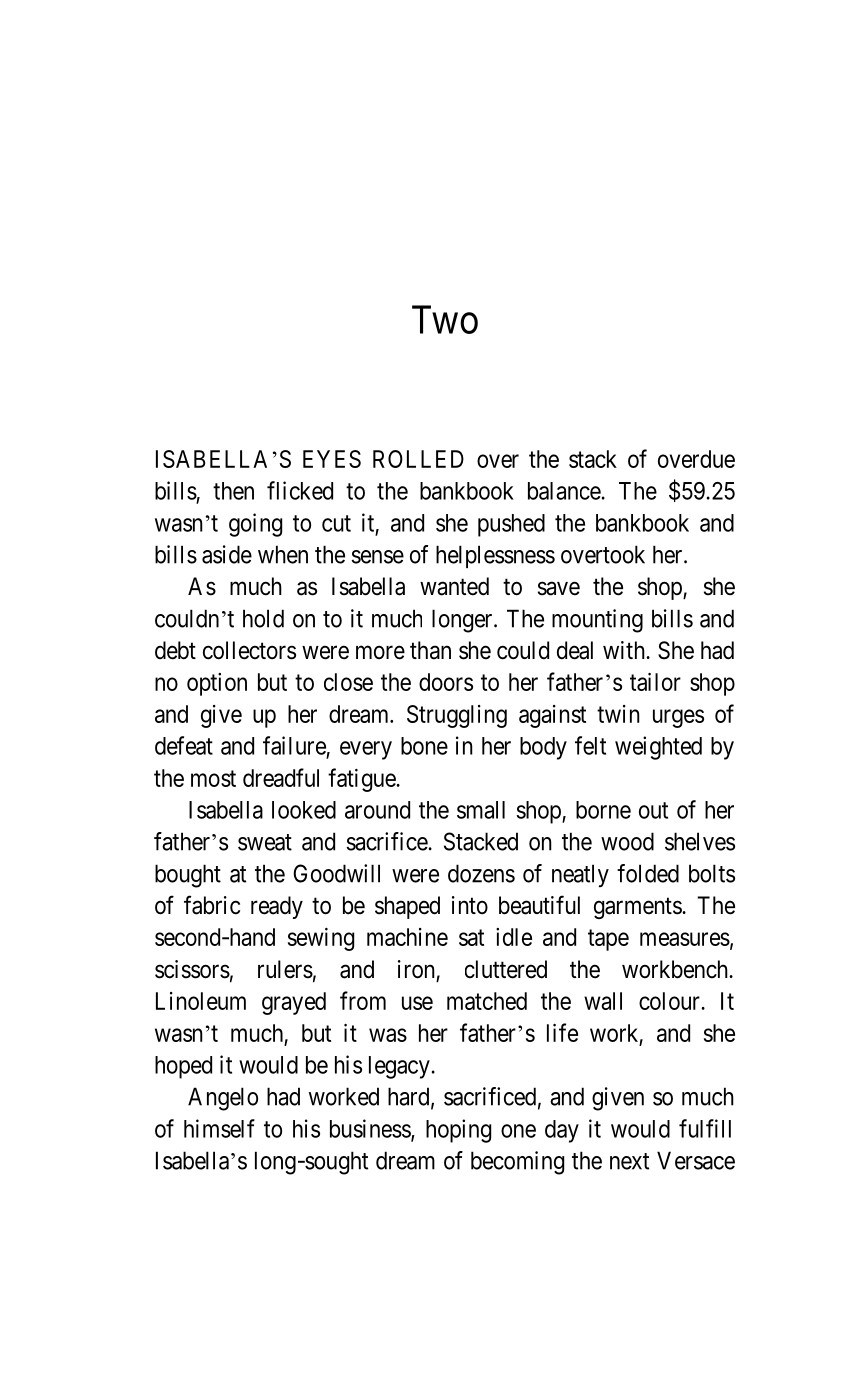  Describe the element at coordinates (424, 746) in the image. I see `bone` at that location.
